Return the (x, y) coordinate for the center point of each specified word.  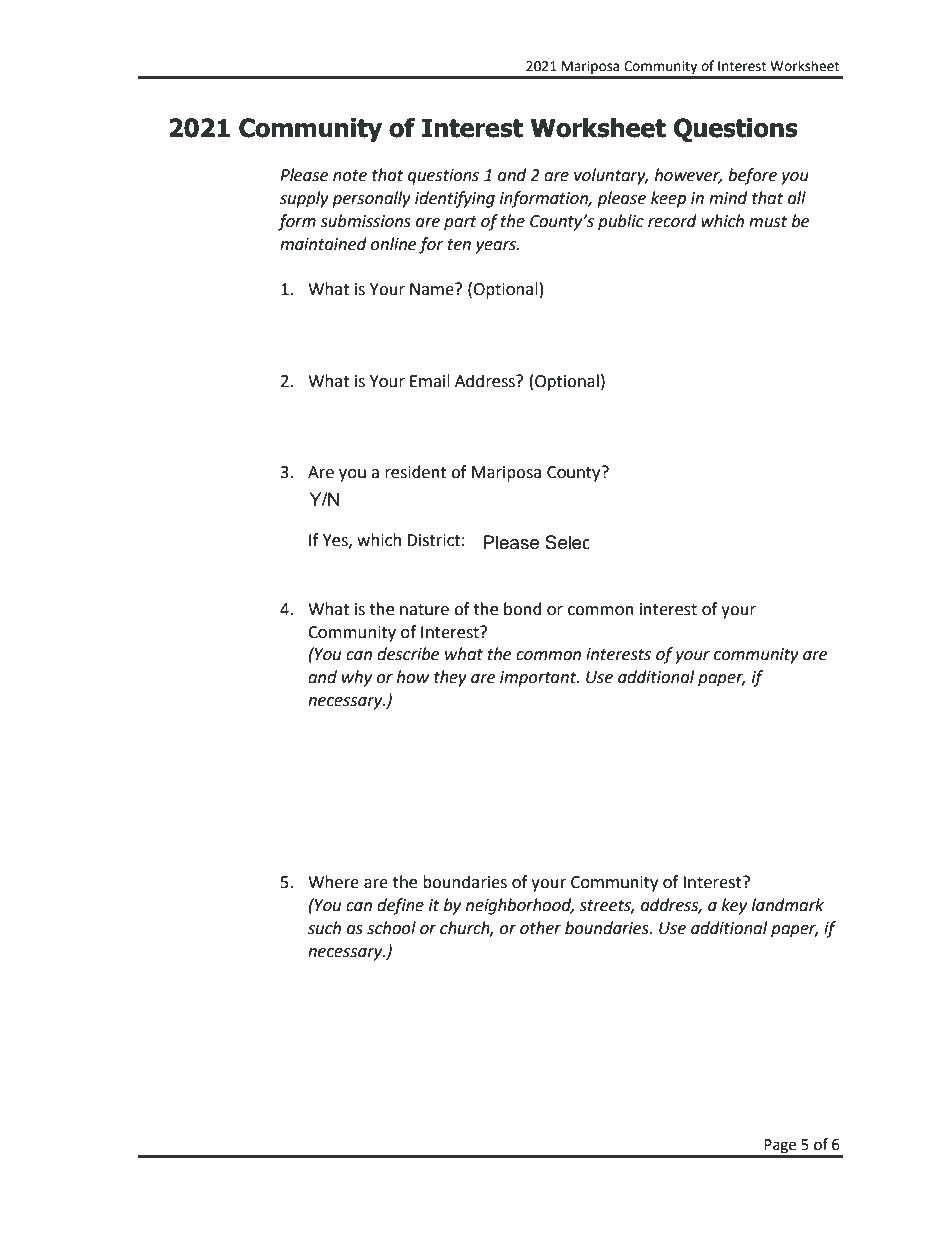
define (400, 906)
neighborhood (520, 906)
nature (424, 610)
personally (371, 199)
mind (728, 198)
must (768, 222)
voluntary (611, 176)
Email (430, 381)
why (357, 678)
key (734, 906)
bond (523, 609)
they (450, 678)
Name (433, 289)
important (539, 679)
